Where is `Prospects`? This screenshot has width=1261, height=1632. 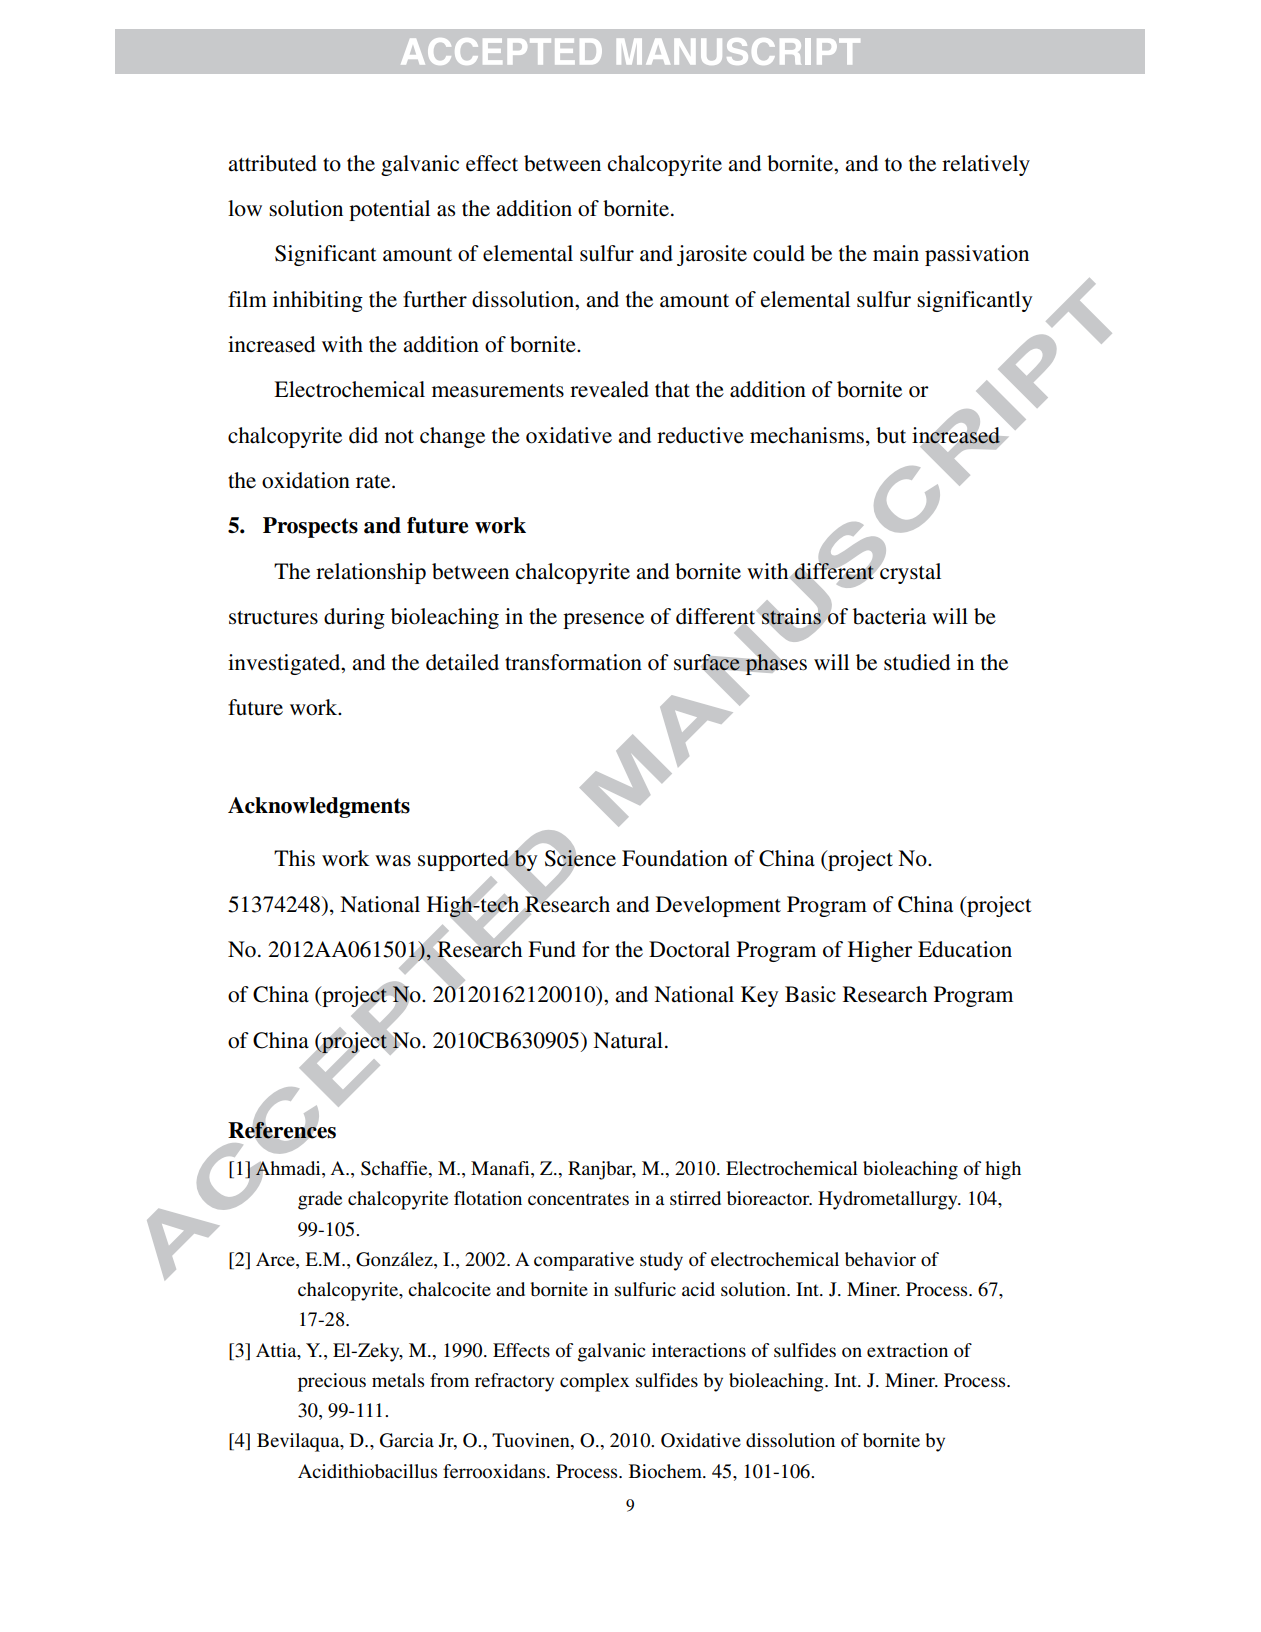
Prospects is located at coordinates (310, 527).
